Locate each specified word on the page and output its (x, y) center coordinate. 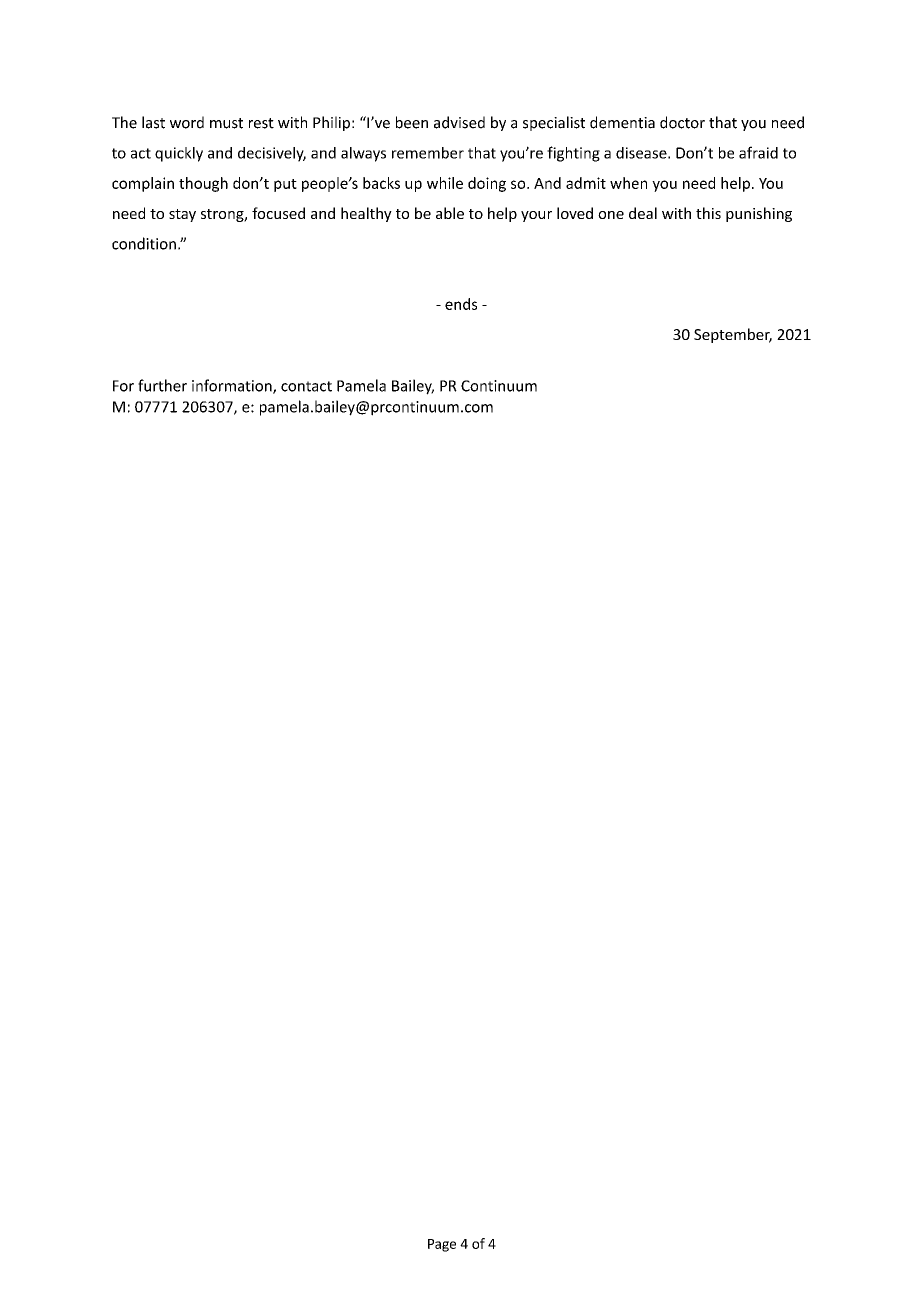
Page (442, 1245)
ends (461, 304)
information (233, 386)
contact (306, 386)
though (203, 184)
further (162, 385)
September (733, 335)
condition (144, 243)
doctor (682, 122)
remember (428, 153)
